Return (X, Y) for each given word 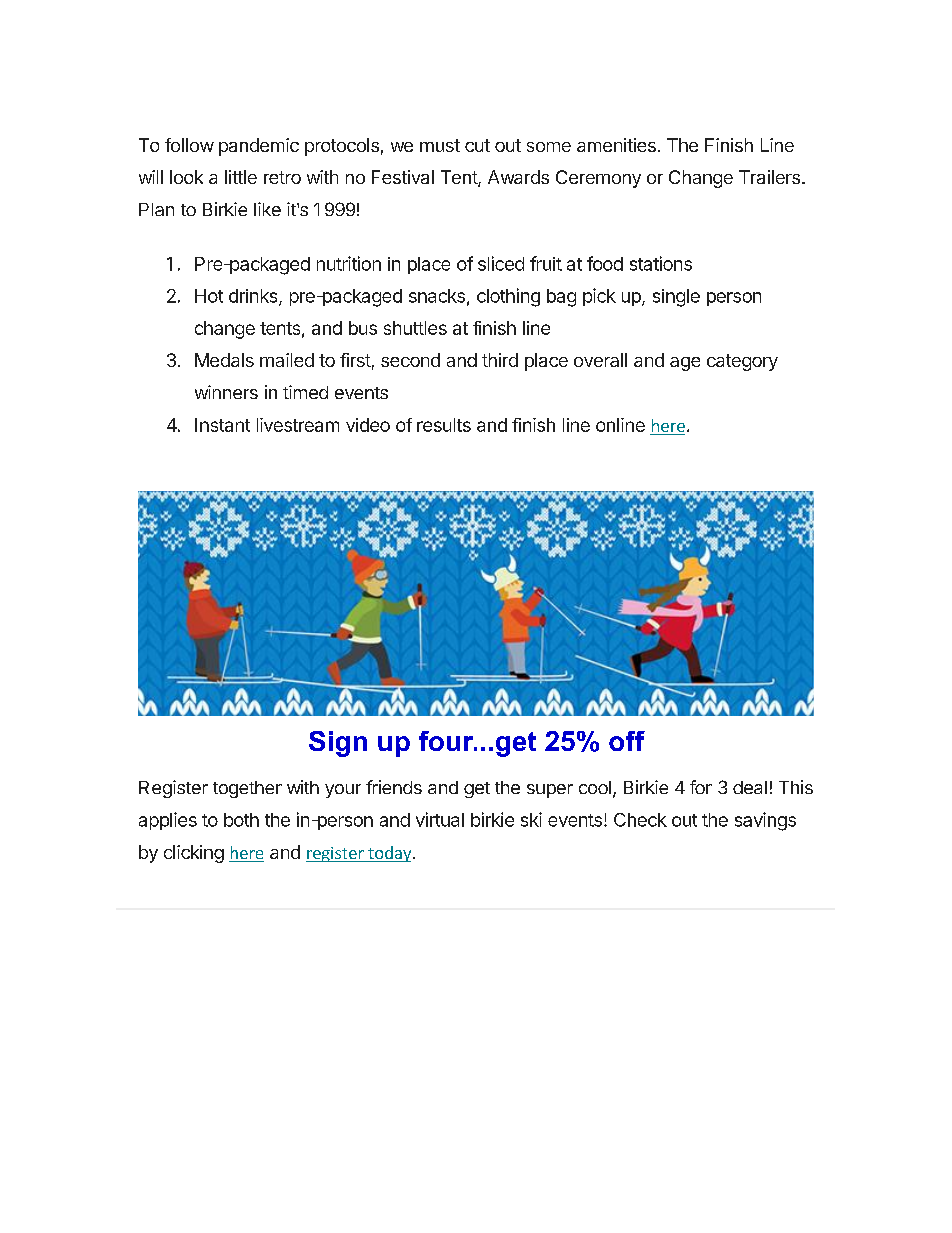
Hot (209, 296)
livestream (298, 425)
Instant (222, 425)
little (241, 177)
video (368, 425)
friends (394, 787)
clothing (508, 297)
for (701, 787)
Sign (338, 744)
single (676, 298)
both (241, 820)
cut (477, 145)
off (627, 741)
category (742, 362)
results (444, 425)
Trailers (769, 177)
